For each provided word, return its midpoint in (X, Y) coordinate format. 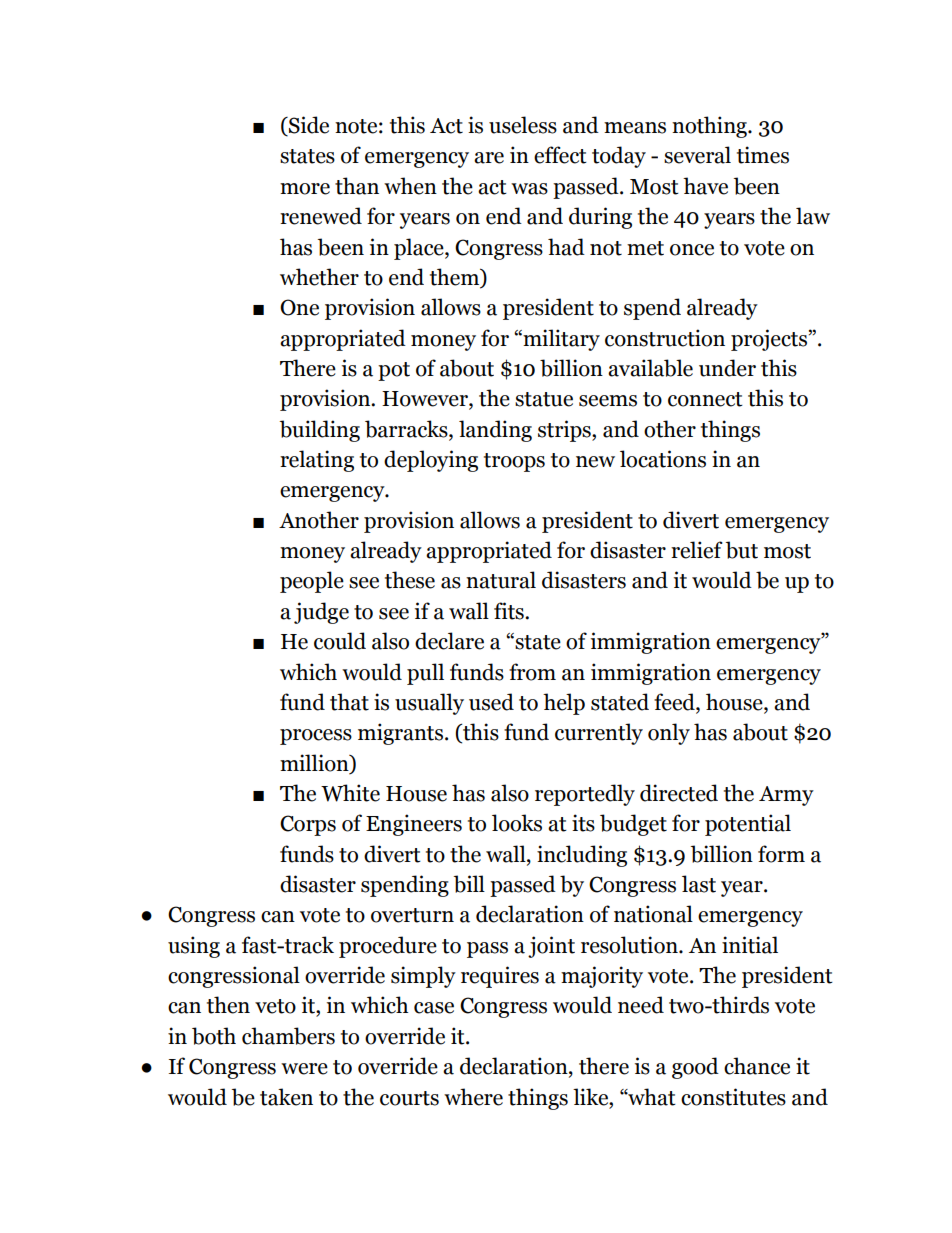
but (742, 550)
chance (757, 1066)
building (320, 431)
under (727, 368)
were (304, 1069)
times (763, 155)
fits (510, 611)
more (305, 189)
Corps (308, 825)
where (473, 1097)
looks (517, 823)
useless (523, 125)
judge (321, 613)
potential (748, 825)
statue (544, 399)
